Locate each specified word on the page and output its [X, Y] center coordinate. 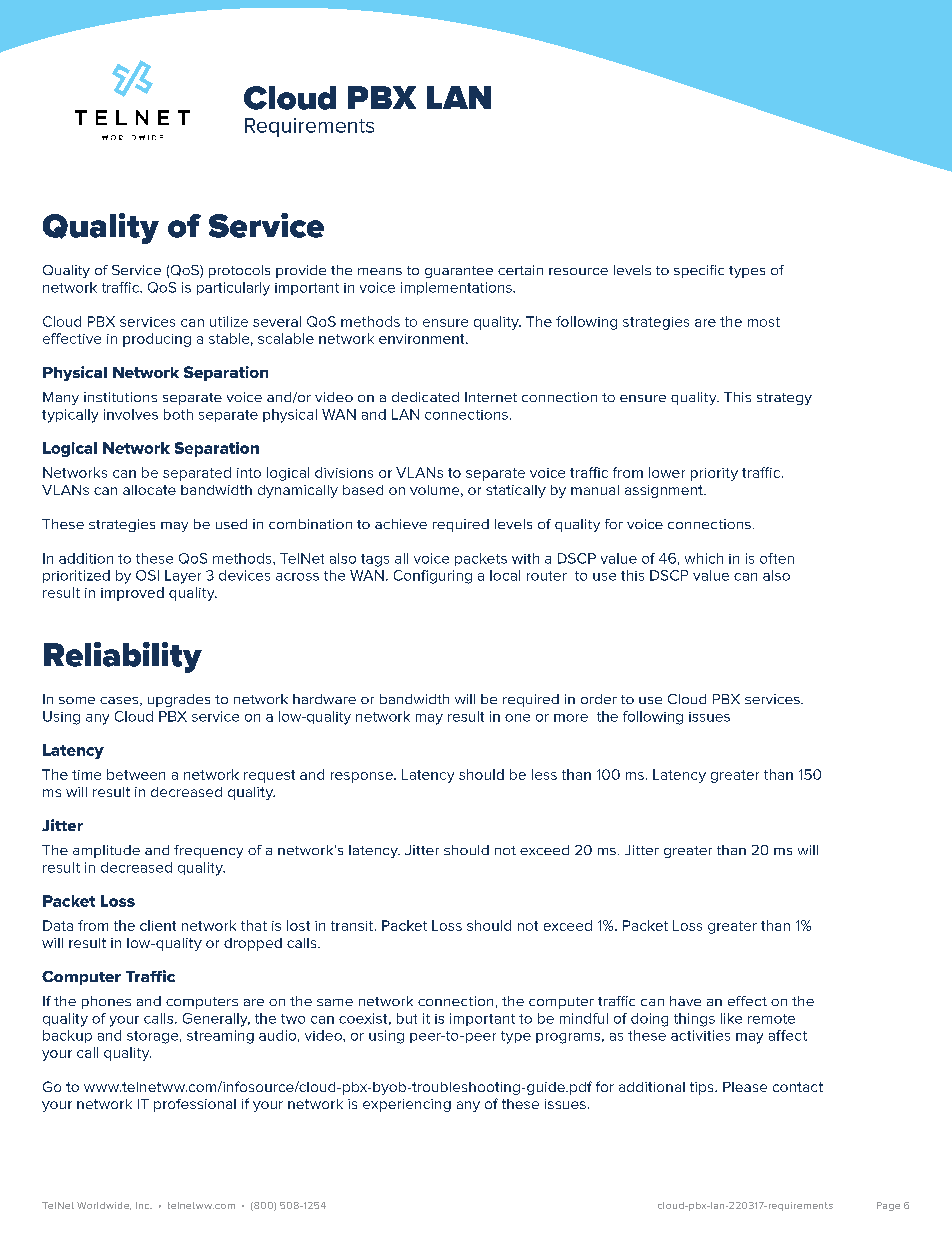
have [685, 1001]
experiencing [407, 1105]
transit [352, 926]
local [505, 575]
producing [157, 340]
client [158, 925]
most [764, 322]
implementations [457, 288]
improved [132, 594]
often [777, 558]
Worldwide [104, 1206]
